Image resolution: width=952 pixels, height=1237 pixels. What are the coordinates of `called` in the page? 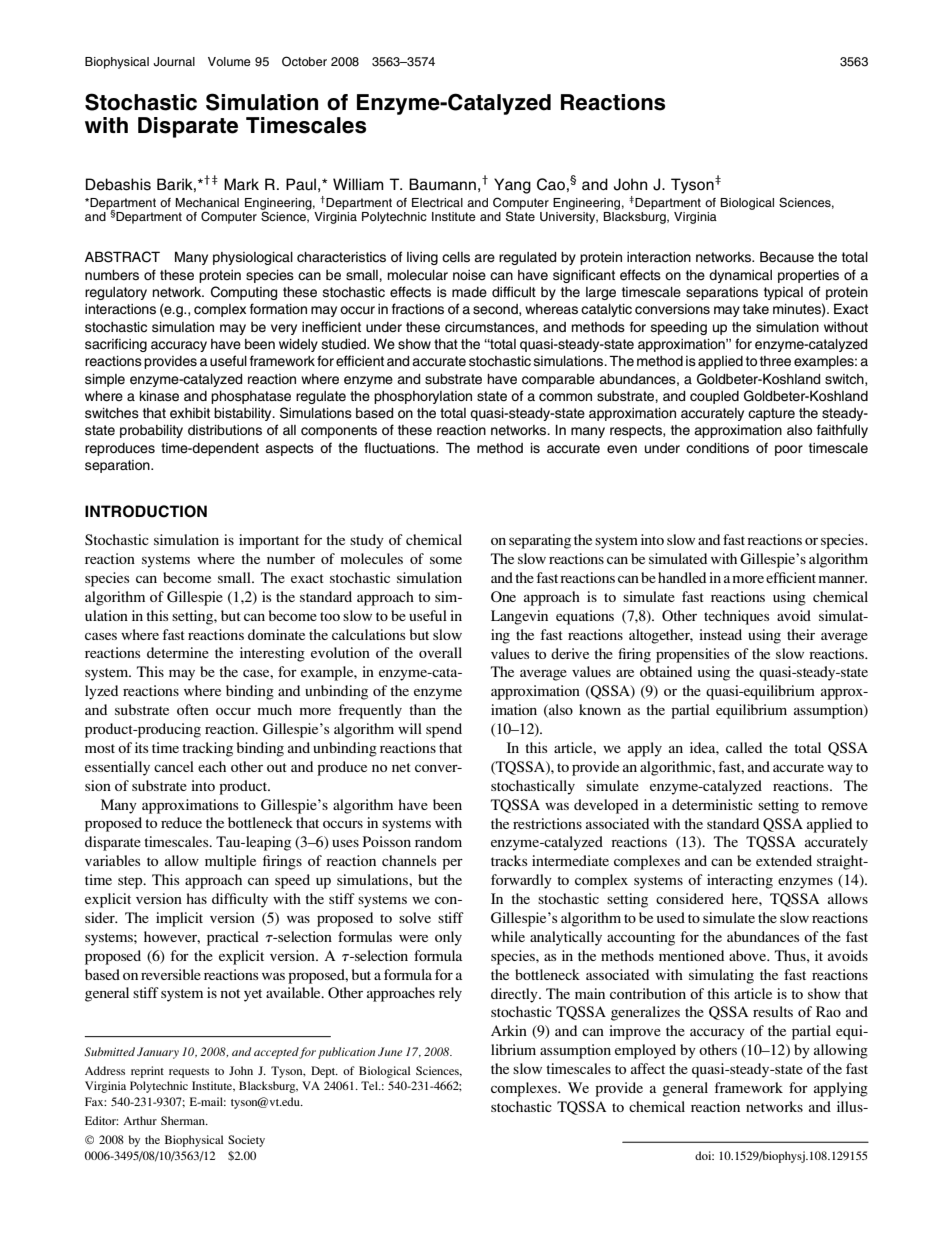 It's located at (744, 747).
